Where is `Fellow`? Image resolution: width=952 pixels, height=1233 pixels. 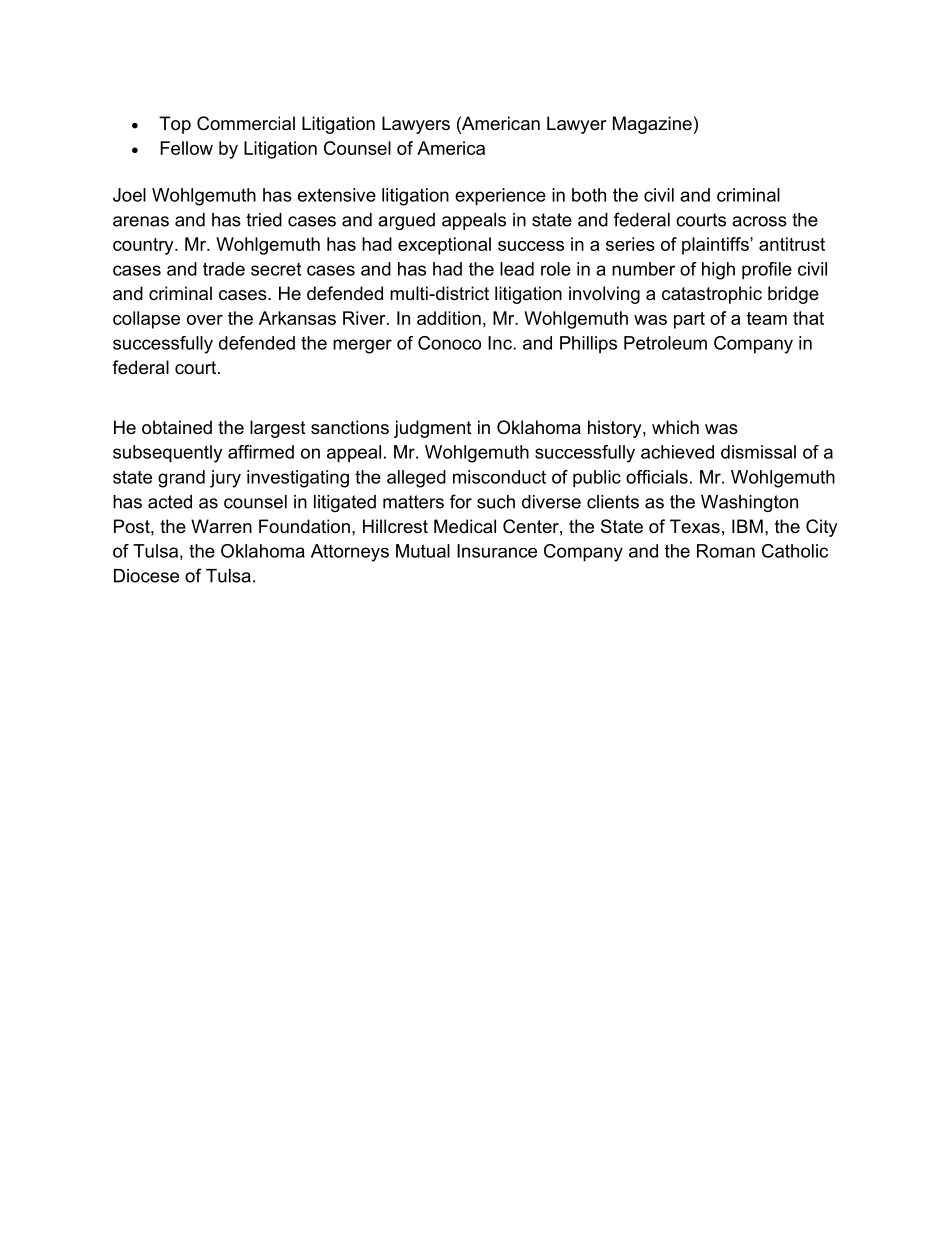 Fellow is located at coordinates (186, 148).
